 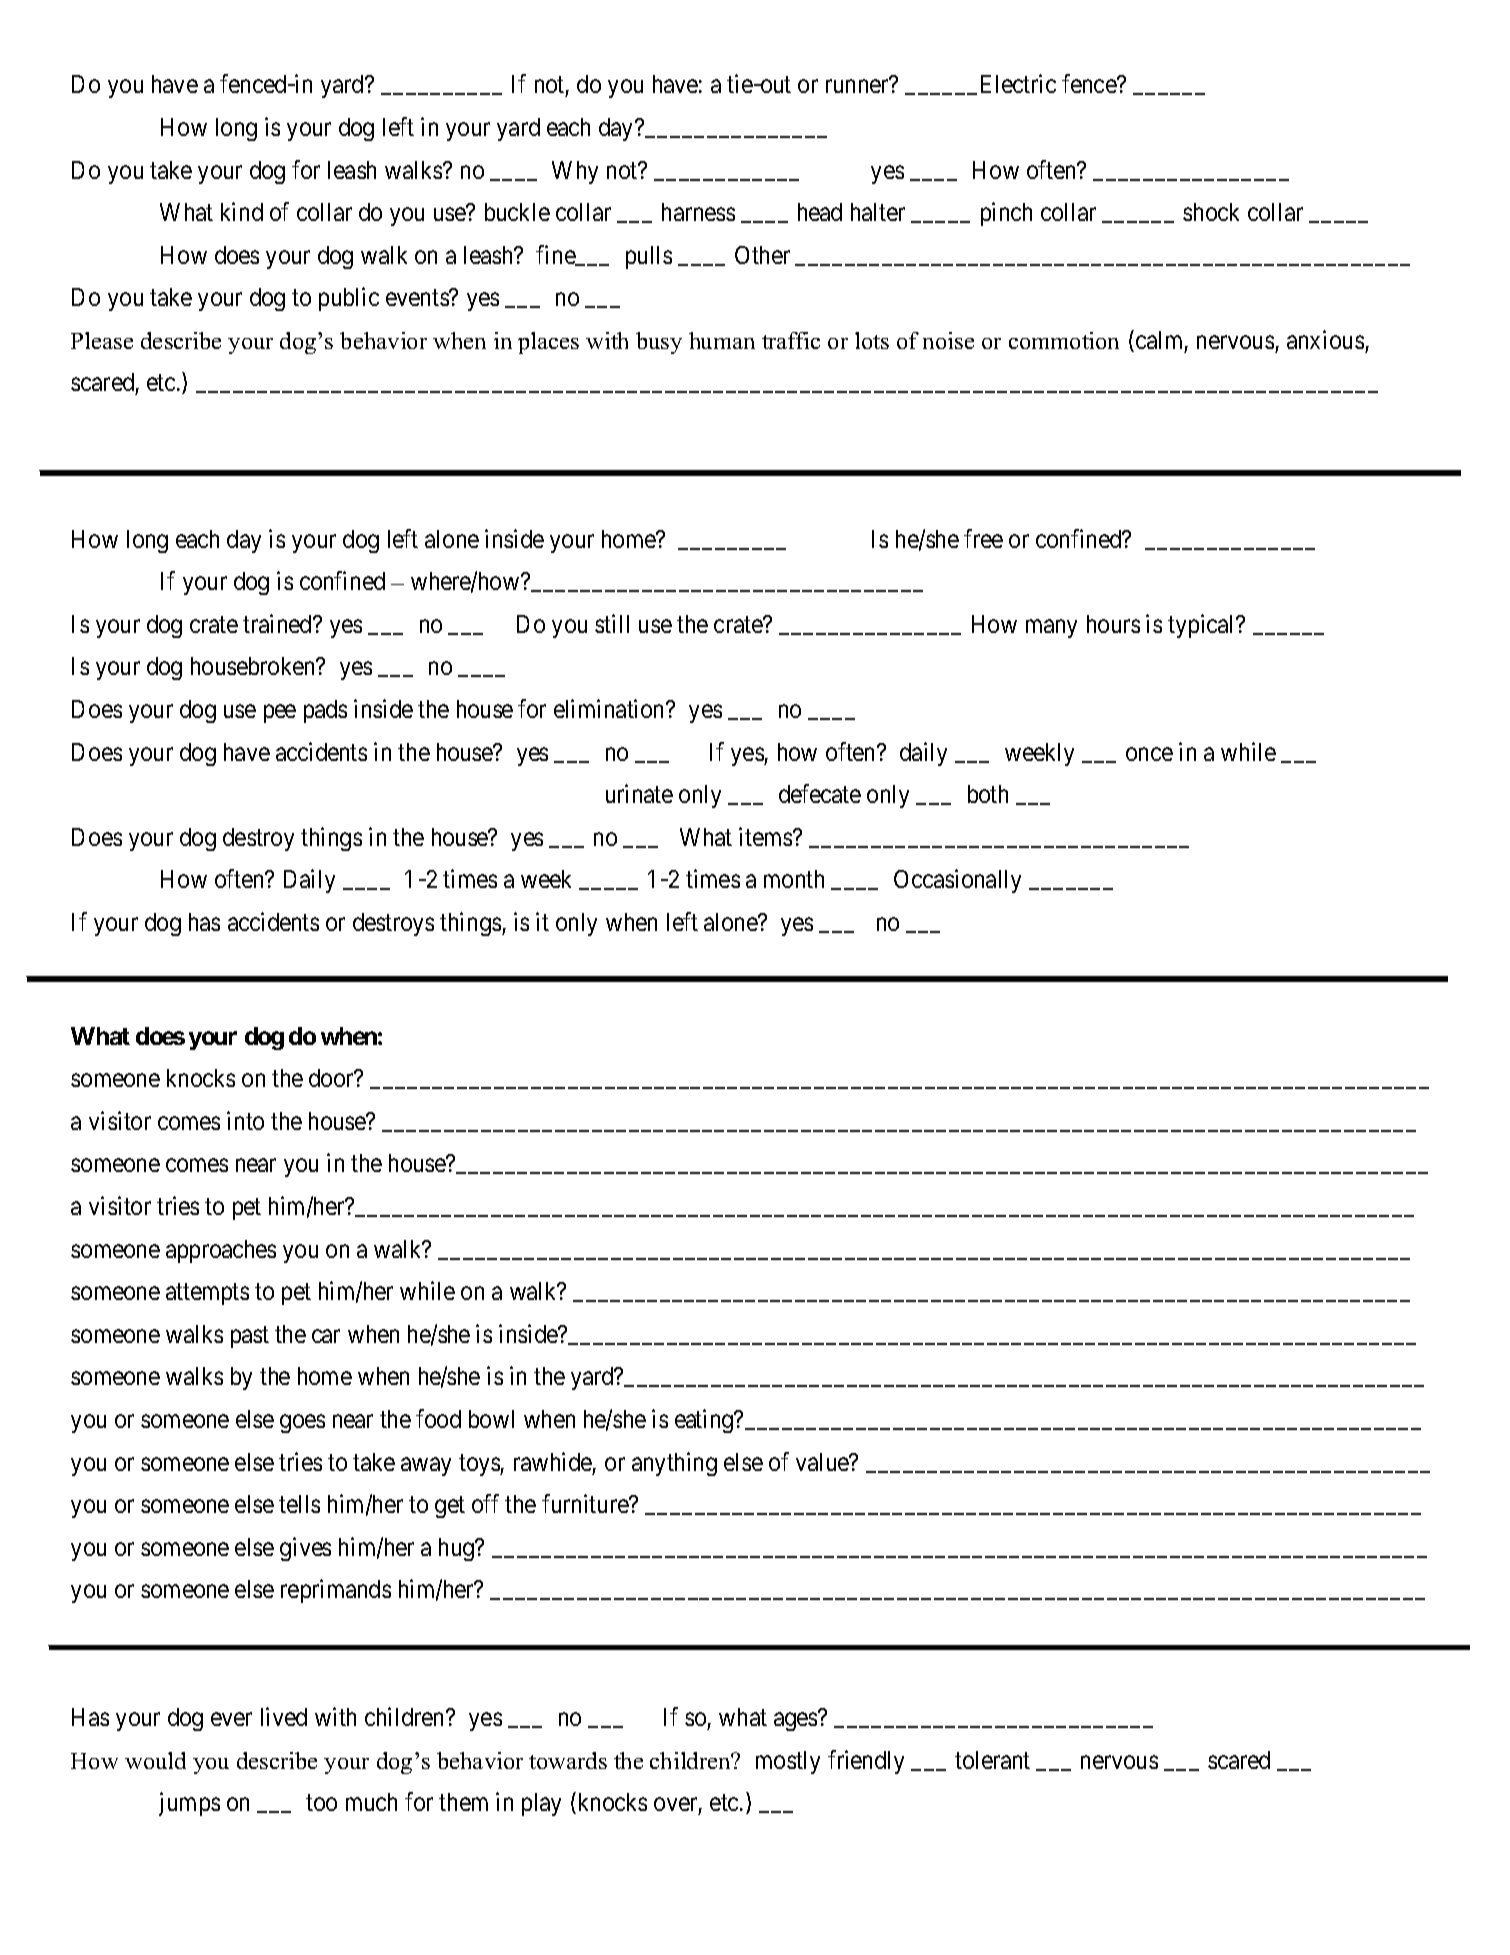 What do you see at coordinates (992, 1760) in the screenshot?
I see `tolerant` at bounding box center [992, 1760].
